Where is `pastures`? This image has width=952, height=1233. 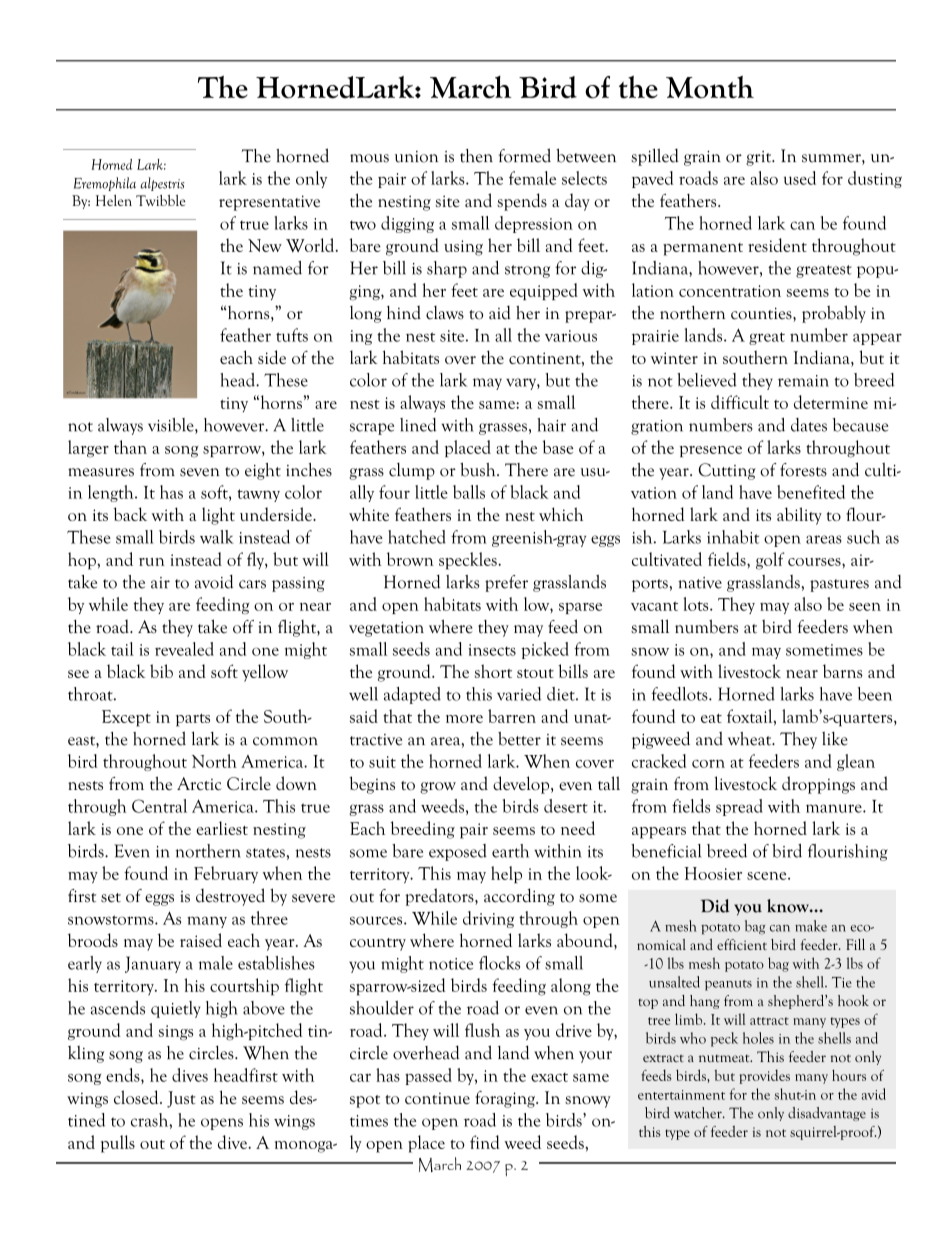
pastures is located at coordinates (839, 585).
